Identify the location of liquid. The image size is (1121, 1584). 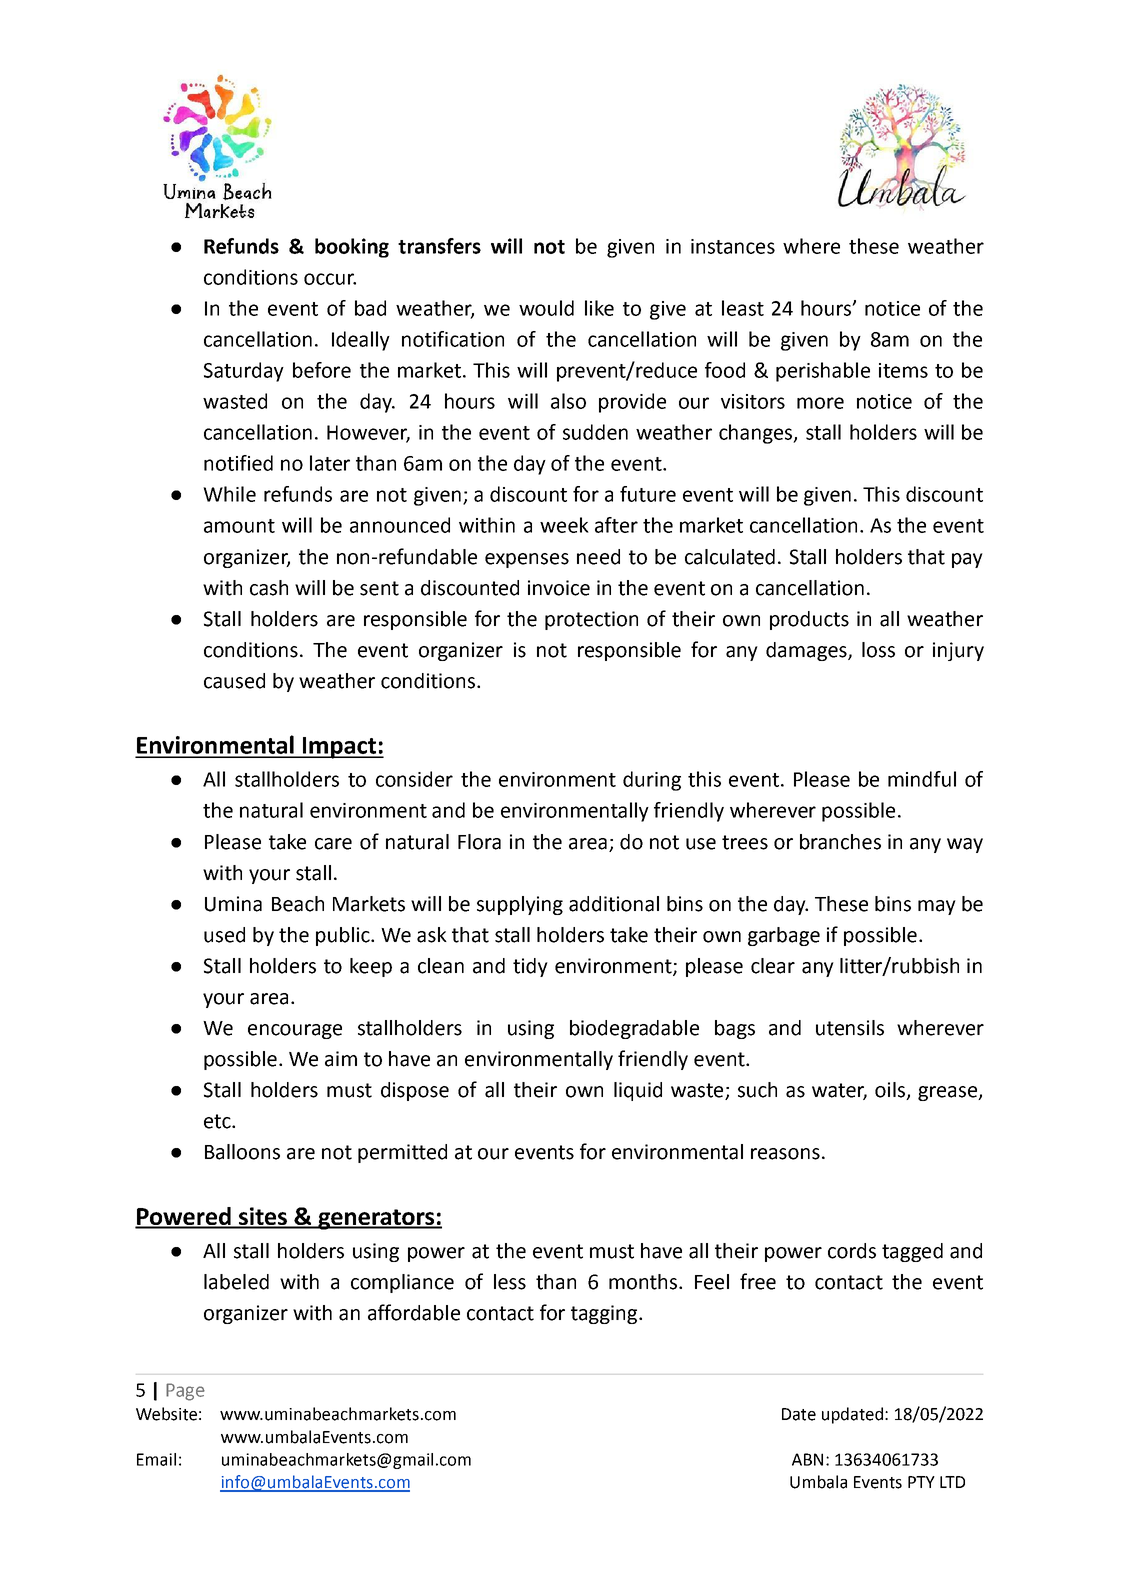
(638, 1091).
